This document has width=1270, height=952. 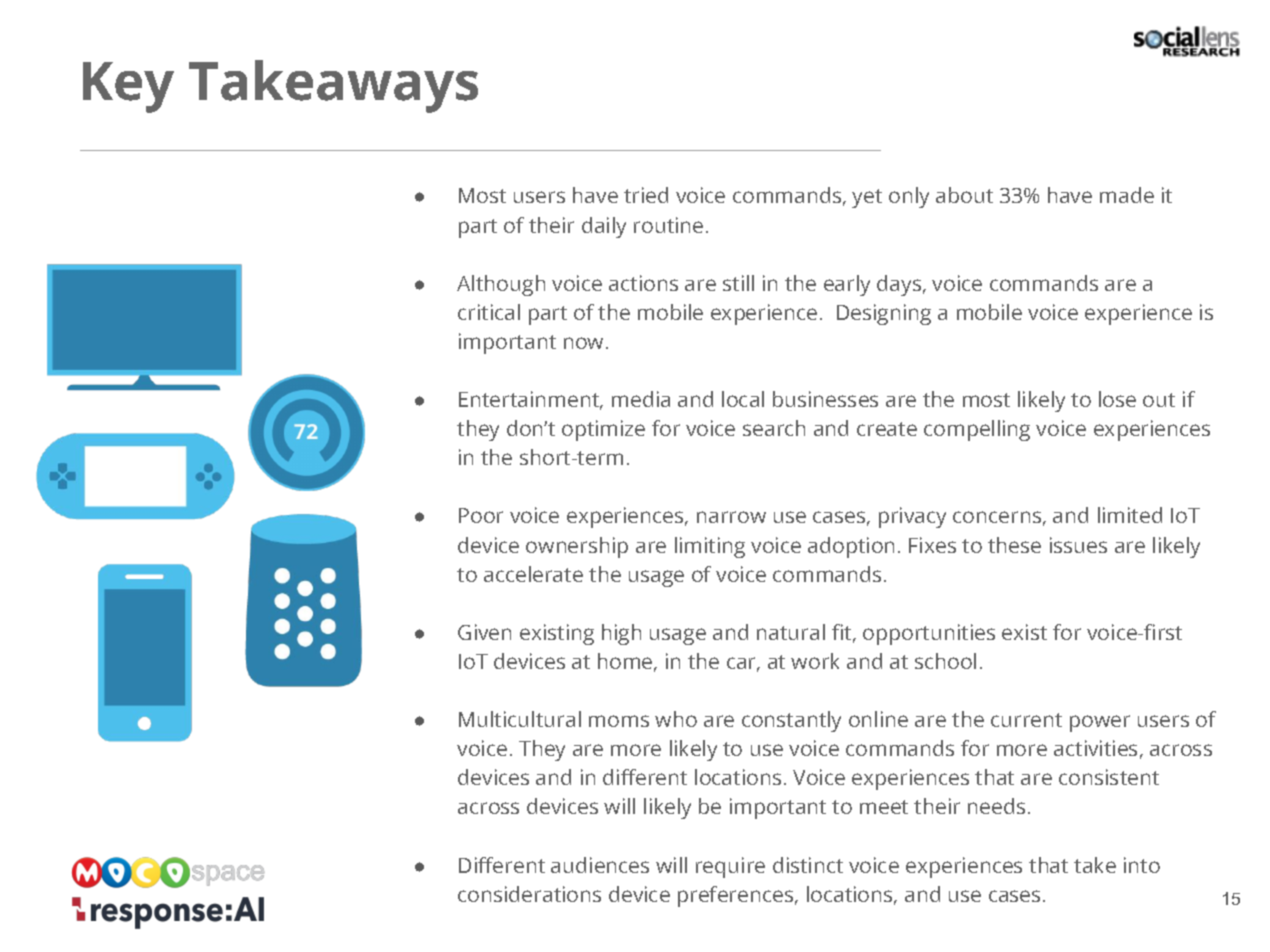 I want to click on opportunities, so click(x=929, y=634).
